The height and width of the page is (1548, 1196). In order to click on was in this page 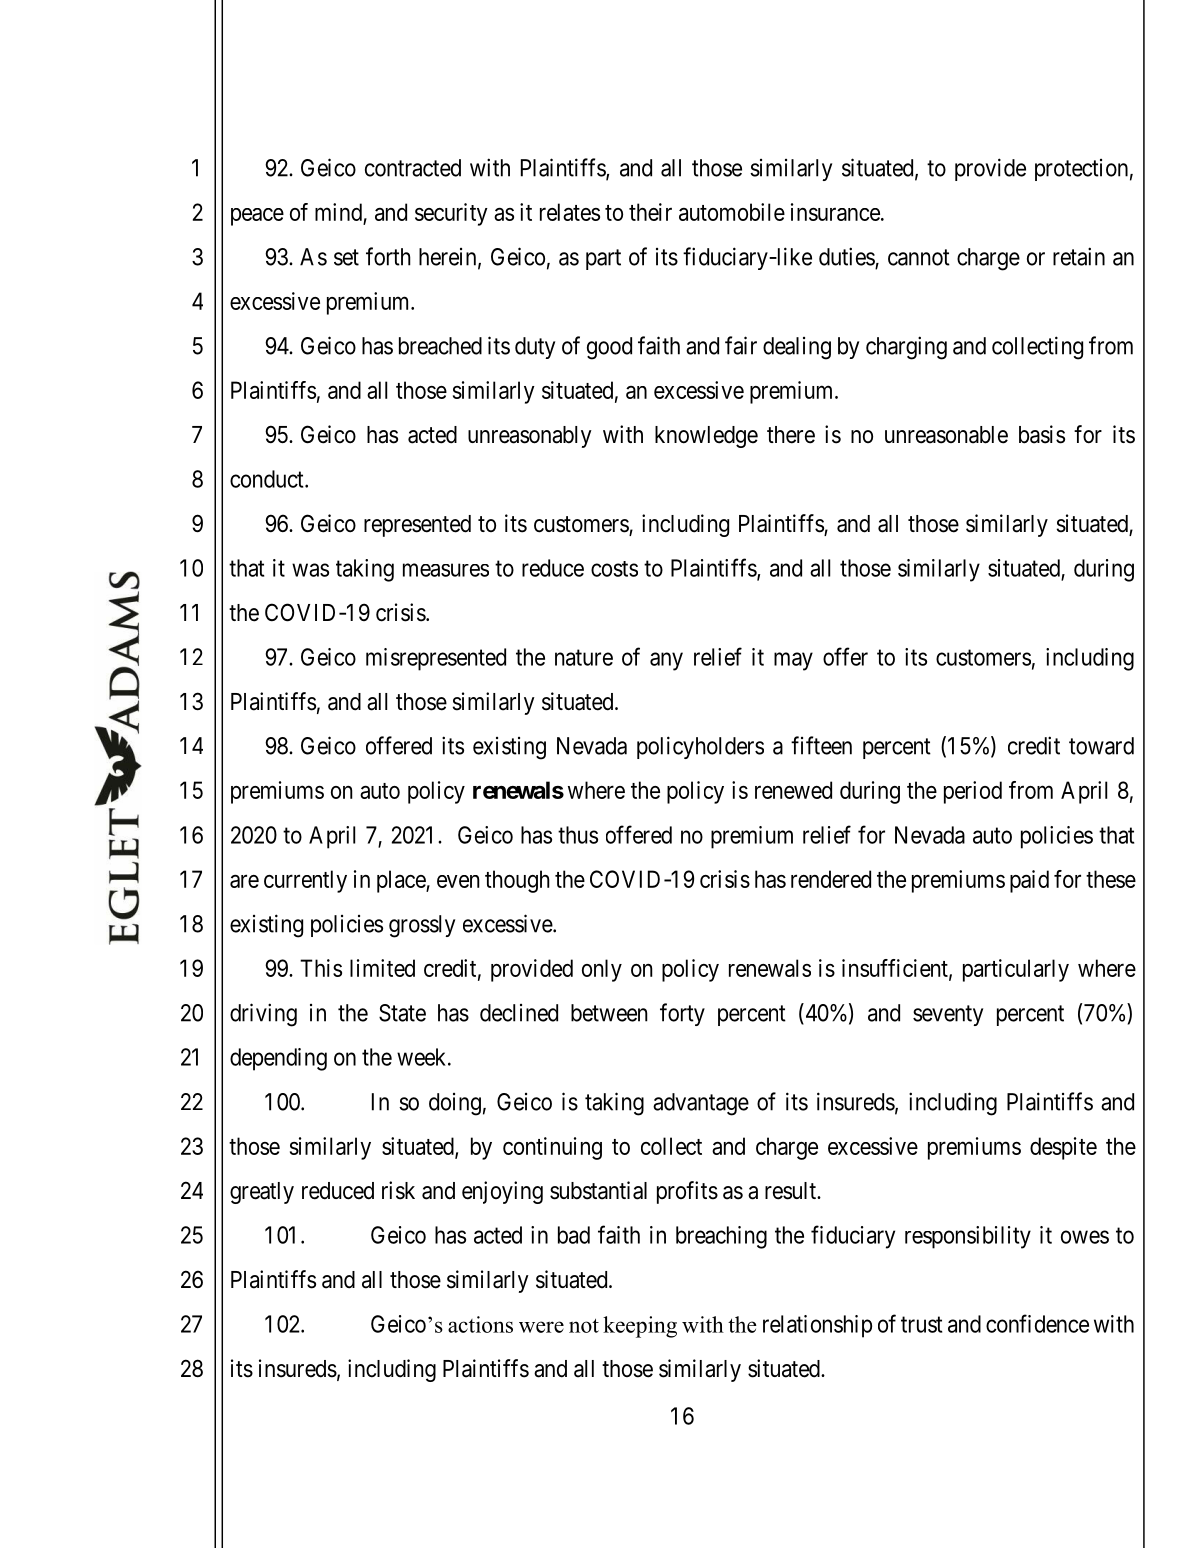, I will do `click(310, 570)`.
